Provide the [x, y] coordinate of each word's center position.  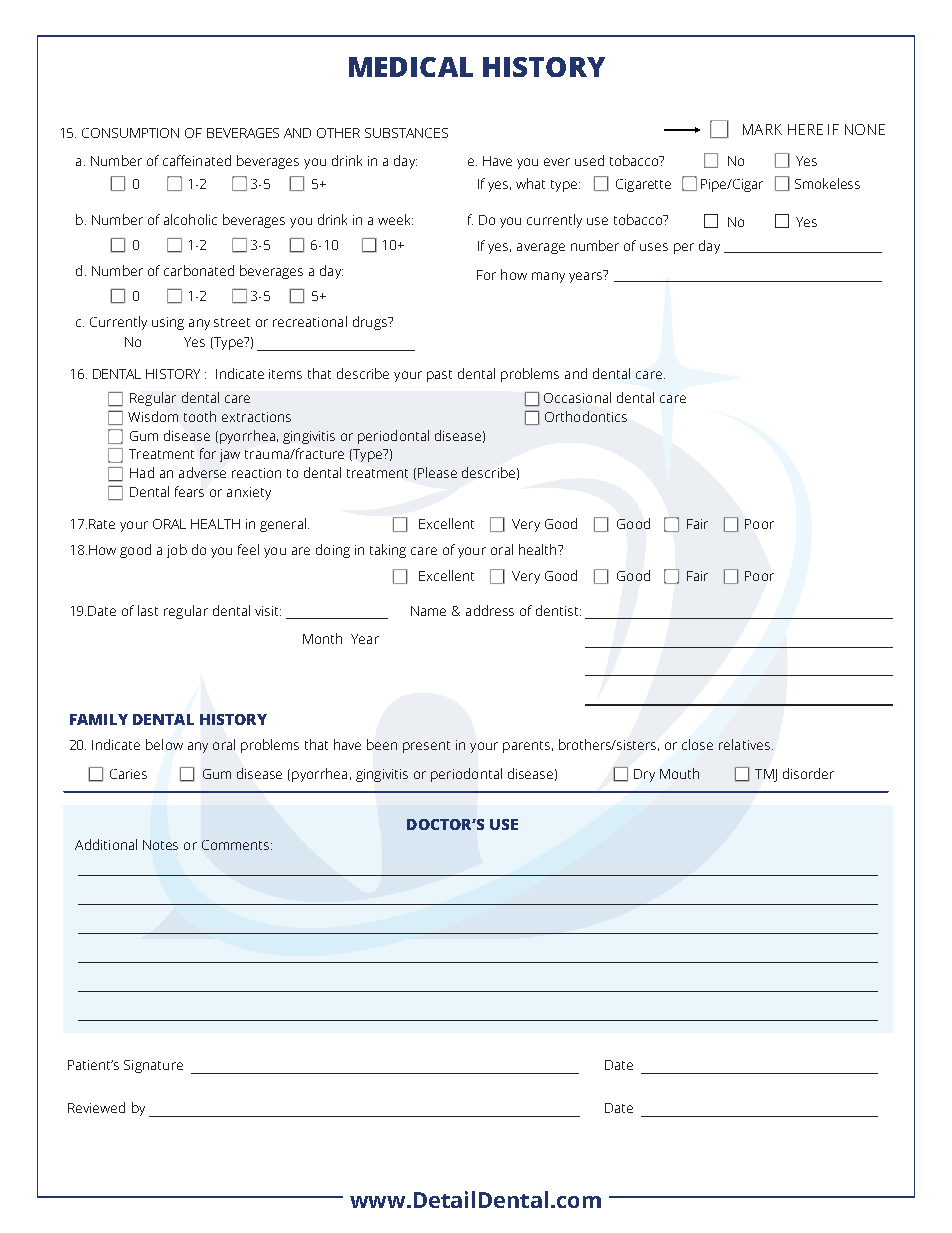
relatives [744, 744]
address [490, 610]
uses [654, 247]
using [168, 323]
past [439, 376]
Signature [153, 1066]
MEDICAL [411, 67]
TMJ [766, 775]
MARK [762, 129]
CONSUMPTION [130, 133]
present [426, 747]
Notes [160, 845]
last [148, 610]
